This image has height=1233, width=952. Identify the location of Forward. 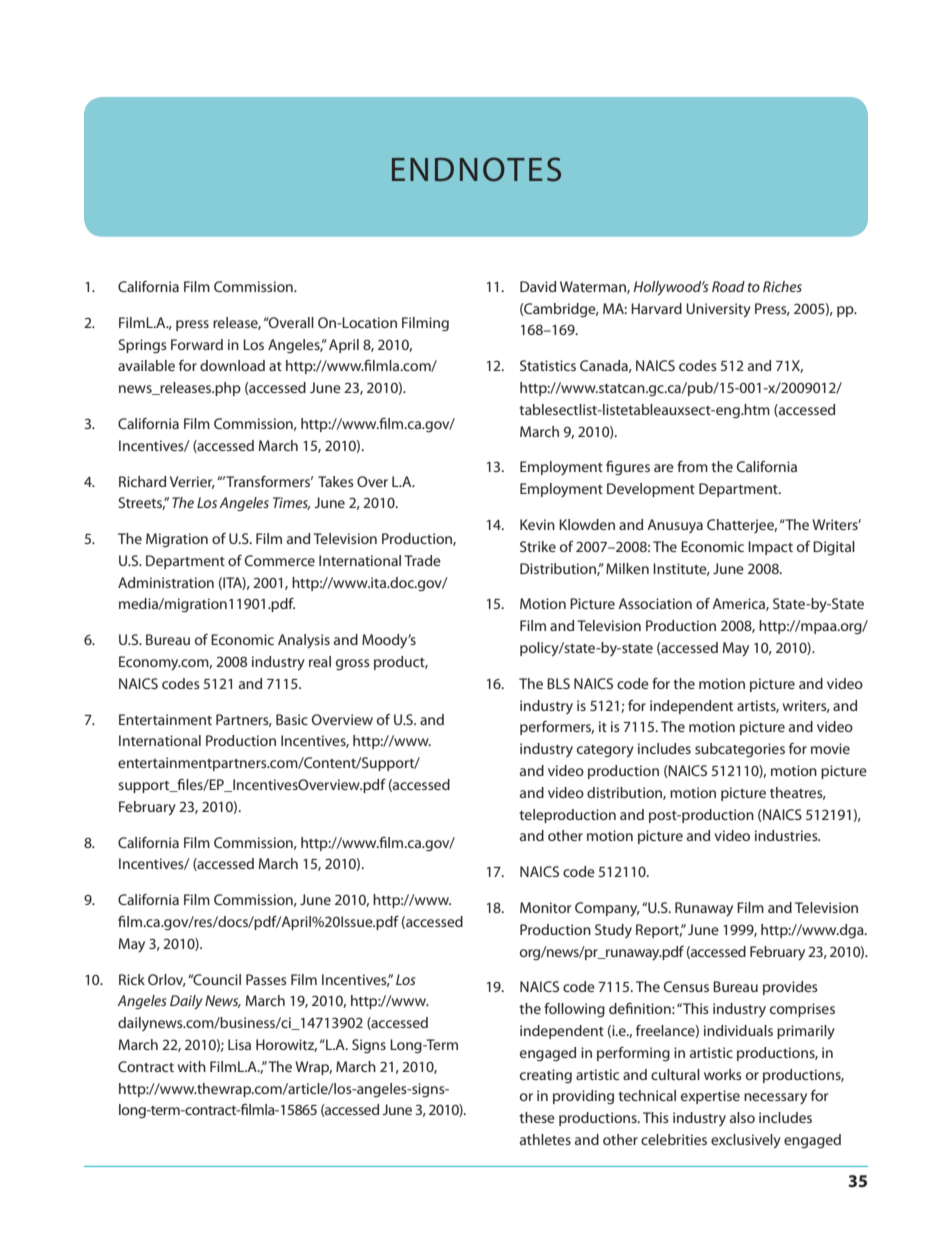
(197, 344).
